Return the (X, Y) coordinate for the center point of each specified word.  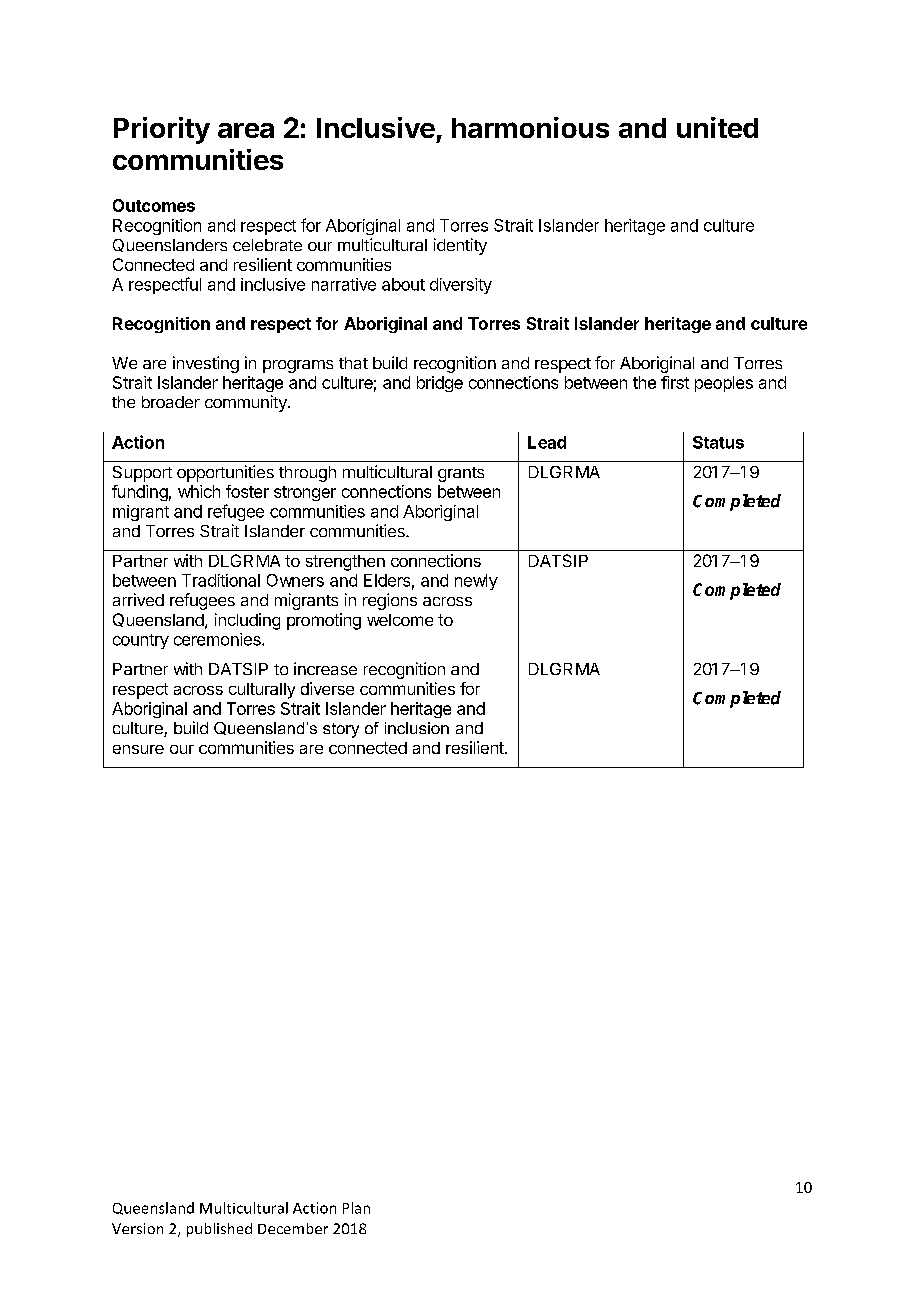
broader (171, 402)
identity (460, 246)
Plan (356, 1208)
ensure (138, 749)
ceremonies (218, 639)
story (341, 730)
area (246, 130)
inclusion (417, 728)
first (675, 382)
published (219, 1230)
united (717, 127)
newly (476, 582)
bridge (440, 384)
